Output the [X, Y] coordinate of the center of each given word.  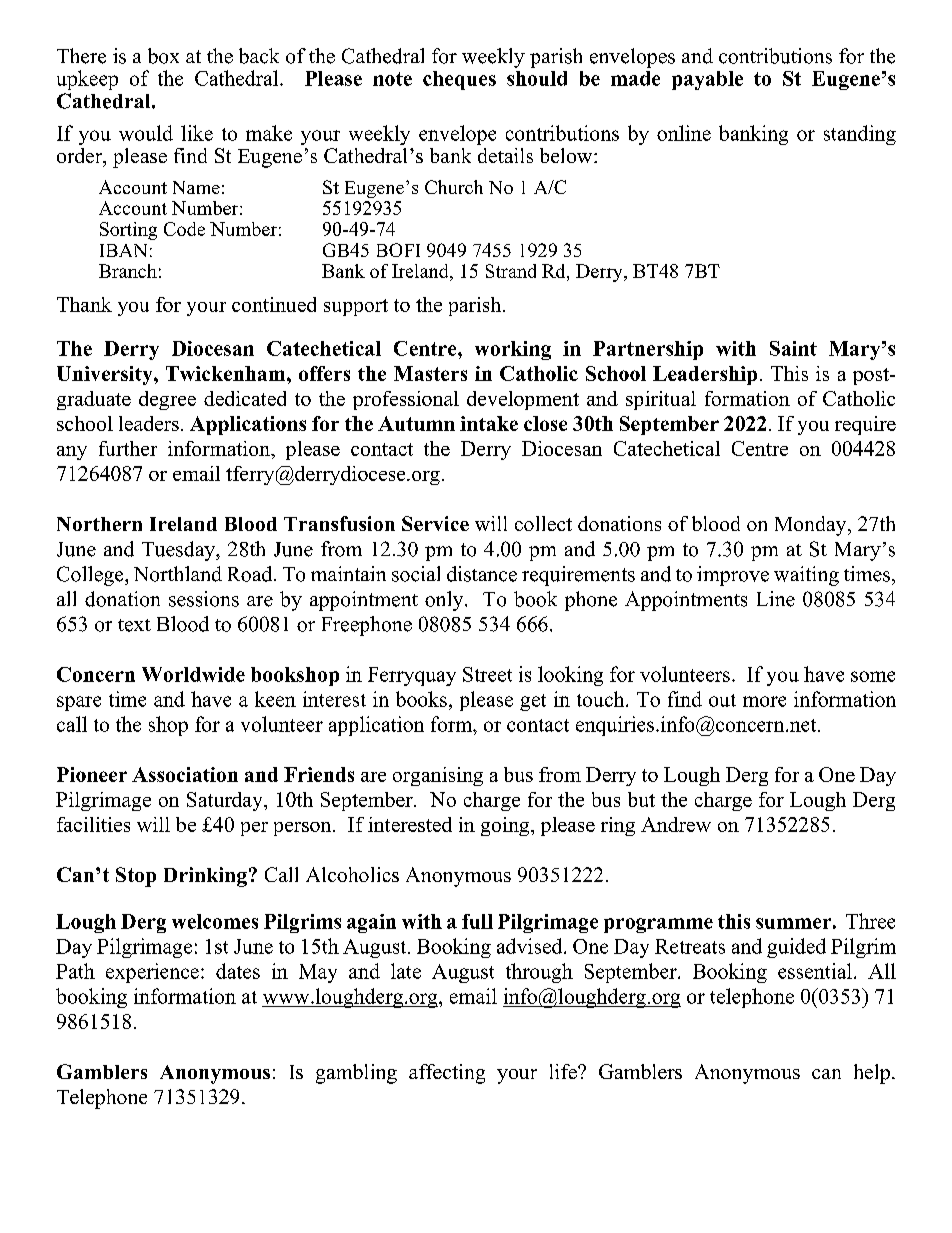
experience [152, 973]
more [764, 701]
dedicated [245, 398]
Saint [793, 348]
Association [185, 774]
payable [707, 80]
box [163, 56]
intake [489, 423]
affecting [447, 1074]
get [533, 702]
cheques [459, 80]
